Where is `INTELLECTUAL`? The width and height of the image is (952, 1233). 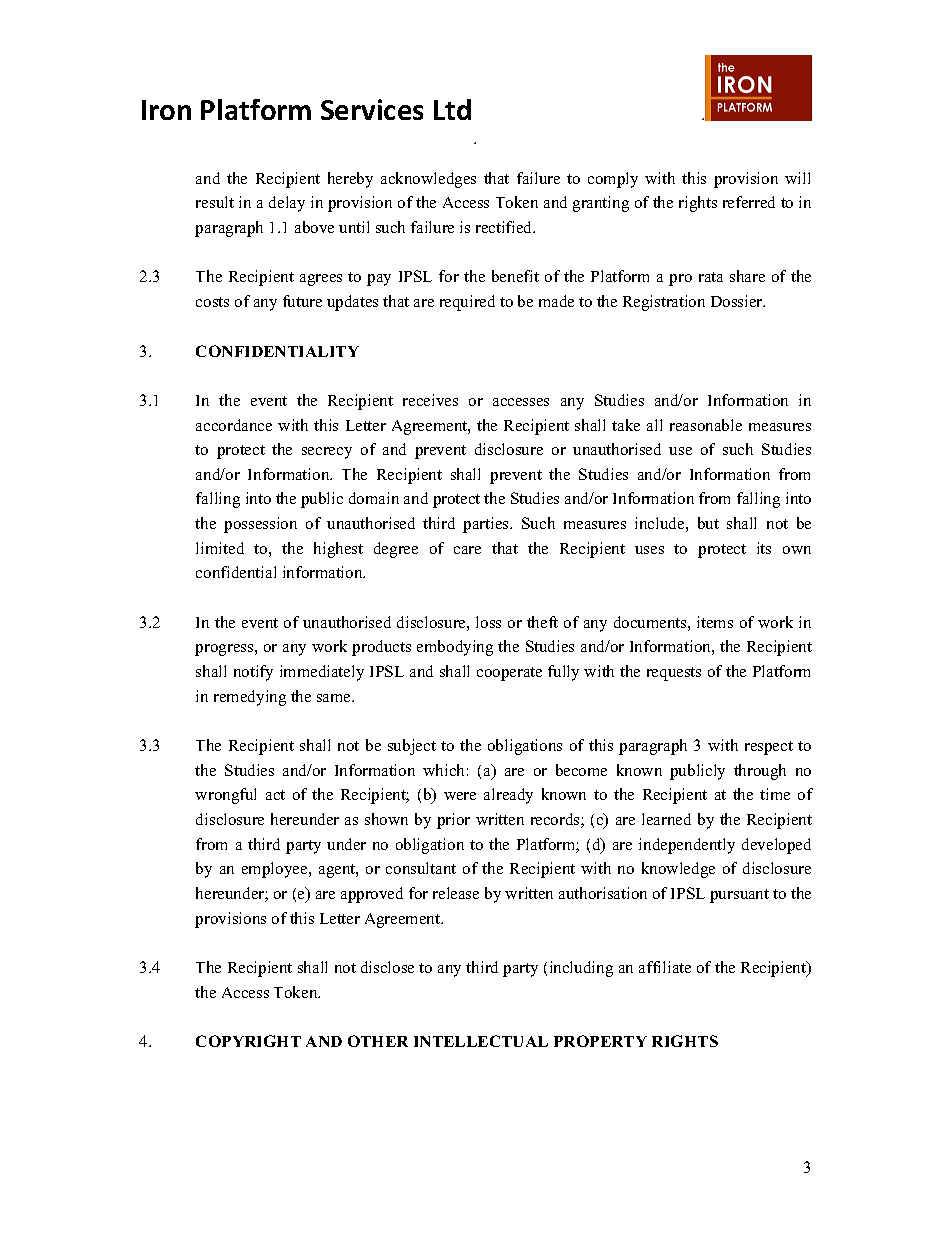 INTELLECTUAL is located at coordinates (481, 1041).
